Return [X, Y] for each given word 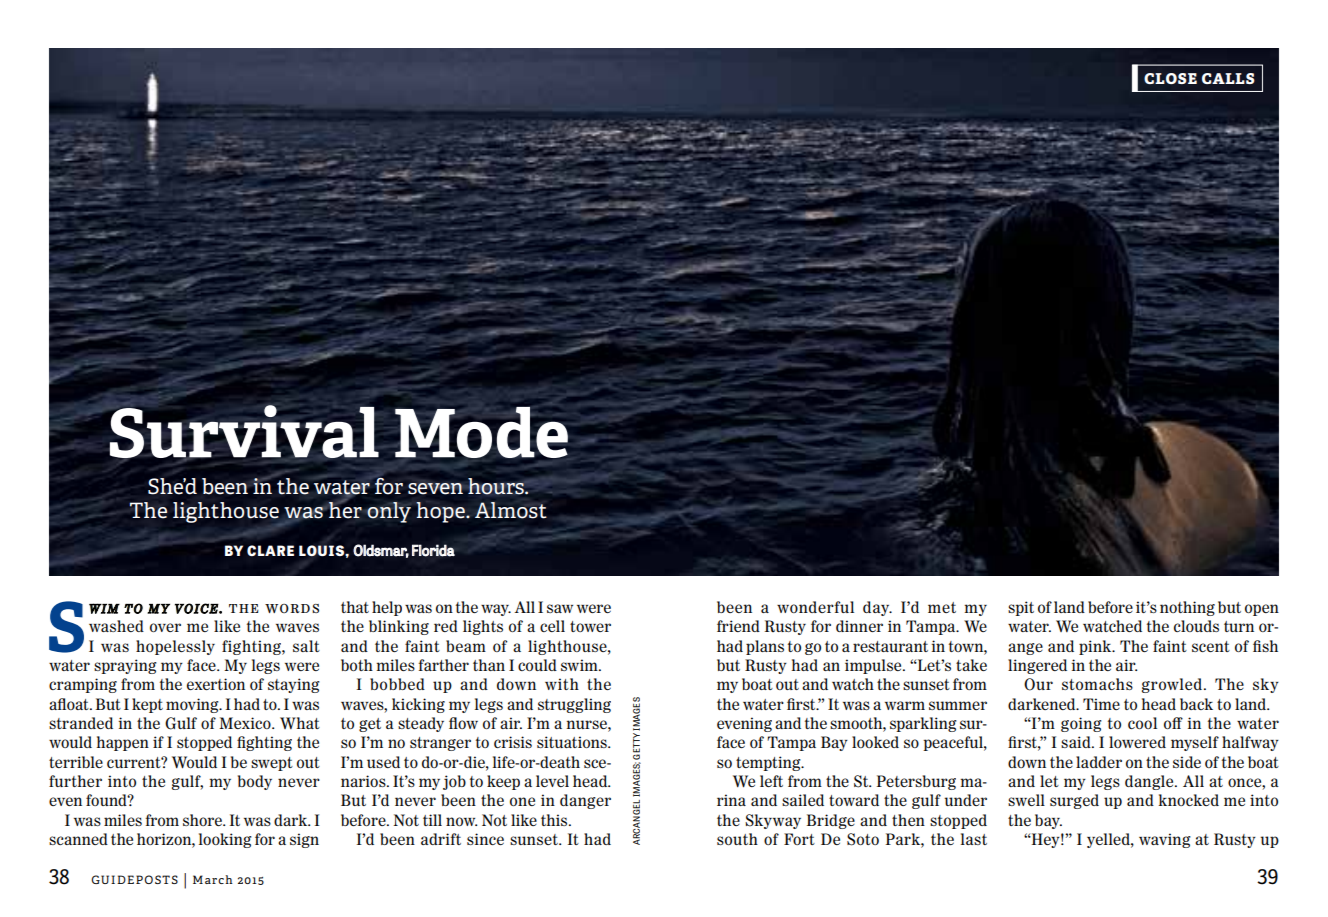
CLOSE [1170, 78]
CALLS [1228, 78]
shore [204, 820]
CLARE [270, 550]
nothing [1187, 608]
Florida [433, 550]
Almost [511, 510]
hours [497, 486]
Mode [481, 432]
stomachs [1097, 684]
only [389, 512]
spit [1021, 608]
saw [560, 608]
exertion [216, 684]
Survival [244, 432]
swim [580, 665]
